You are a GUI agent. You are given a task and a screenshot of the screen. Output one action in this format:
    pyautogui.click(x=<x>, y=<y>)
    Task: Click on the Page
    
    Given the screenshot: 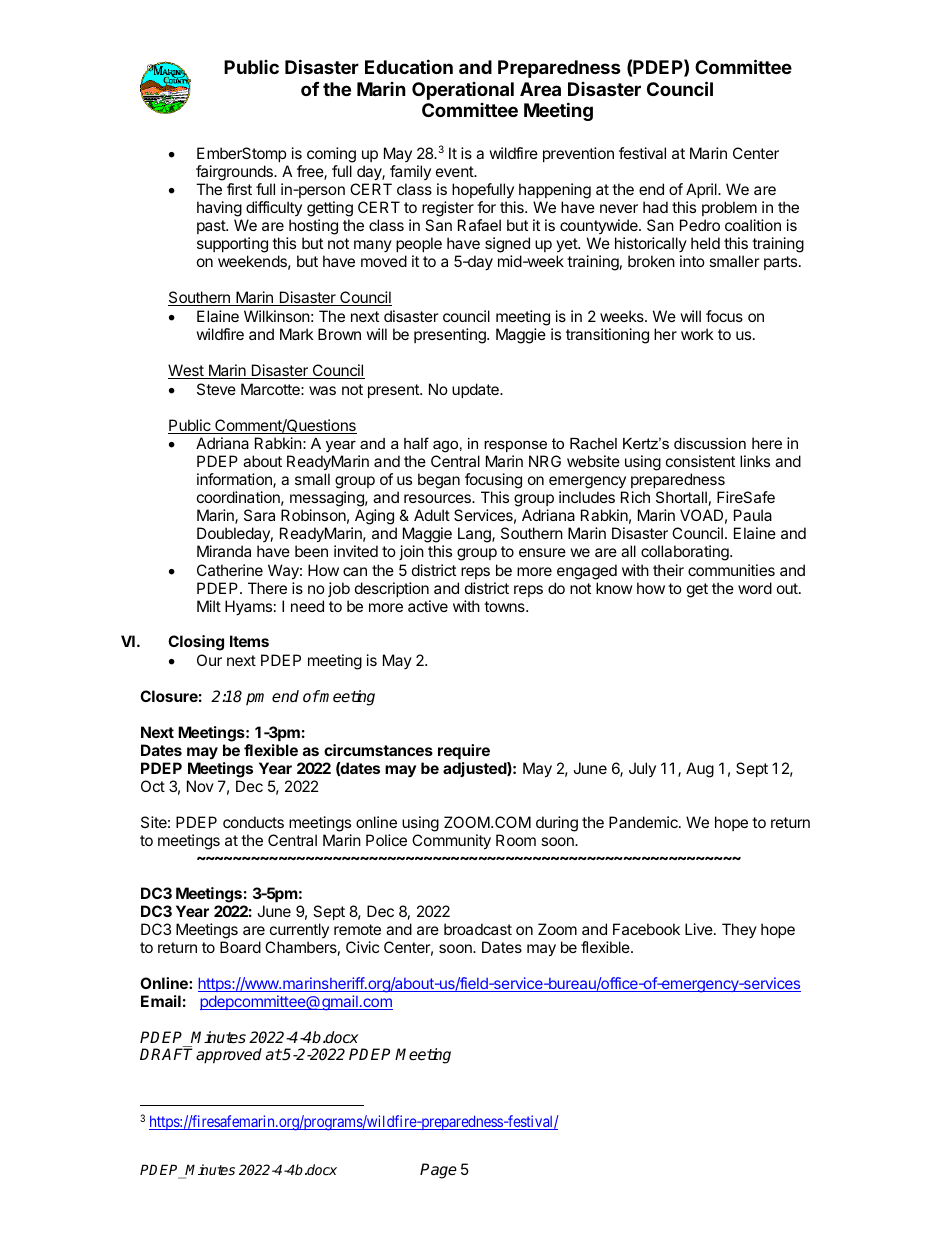 What is the action you would take?
    pyautogui.click(x=438, y=1171)
